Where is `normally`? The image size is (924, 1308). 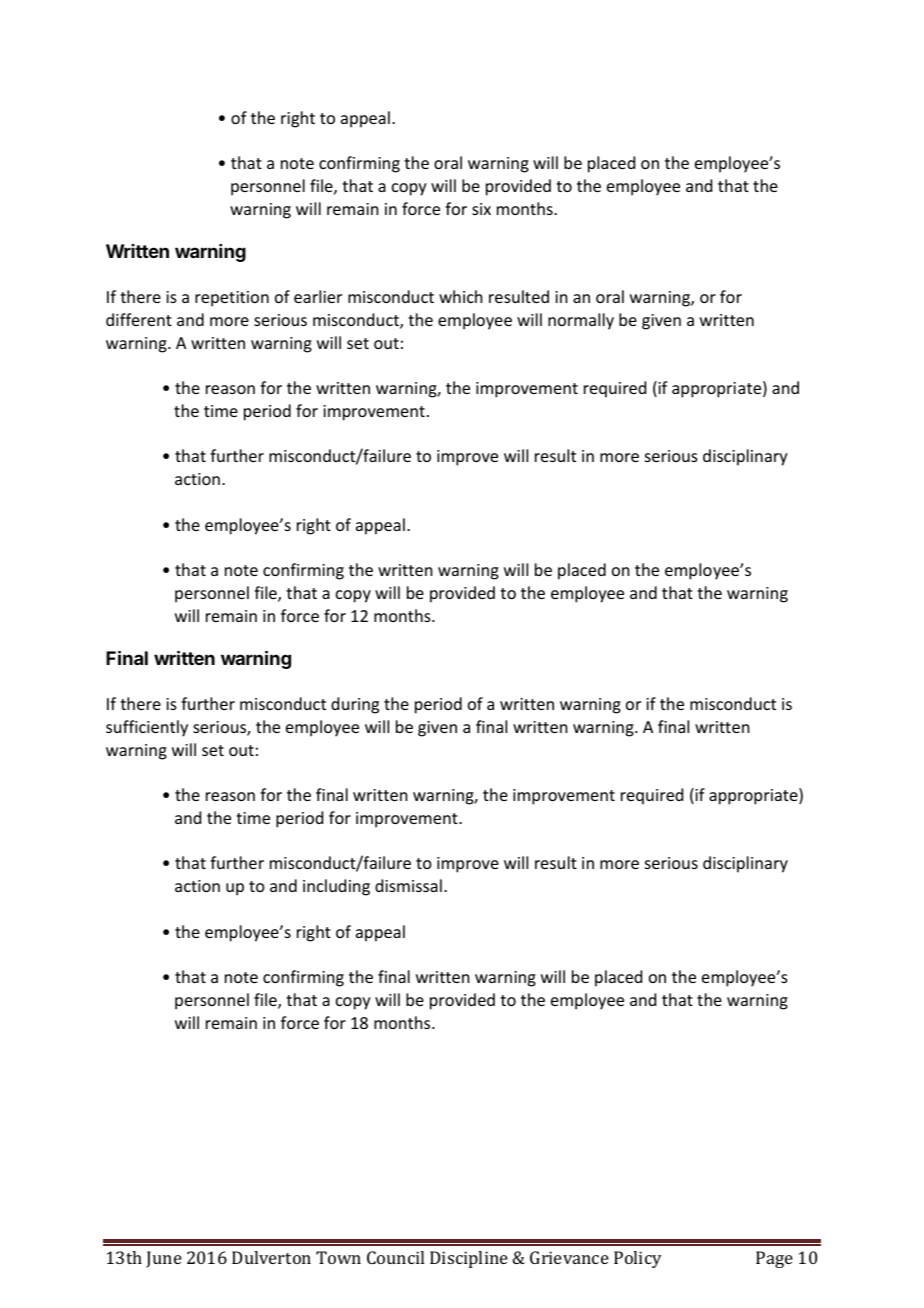 normally is located at coordinates (581, 321).
